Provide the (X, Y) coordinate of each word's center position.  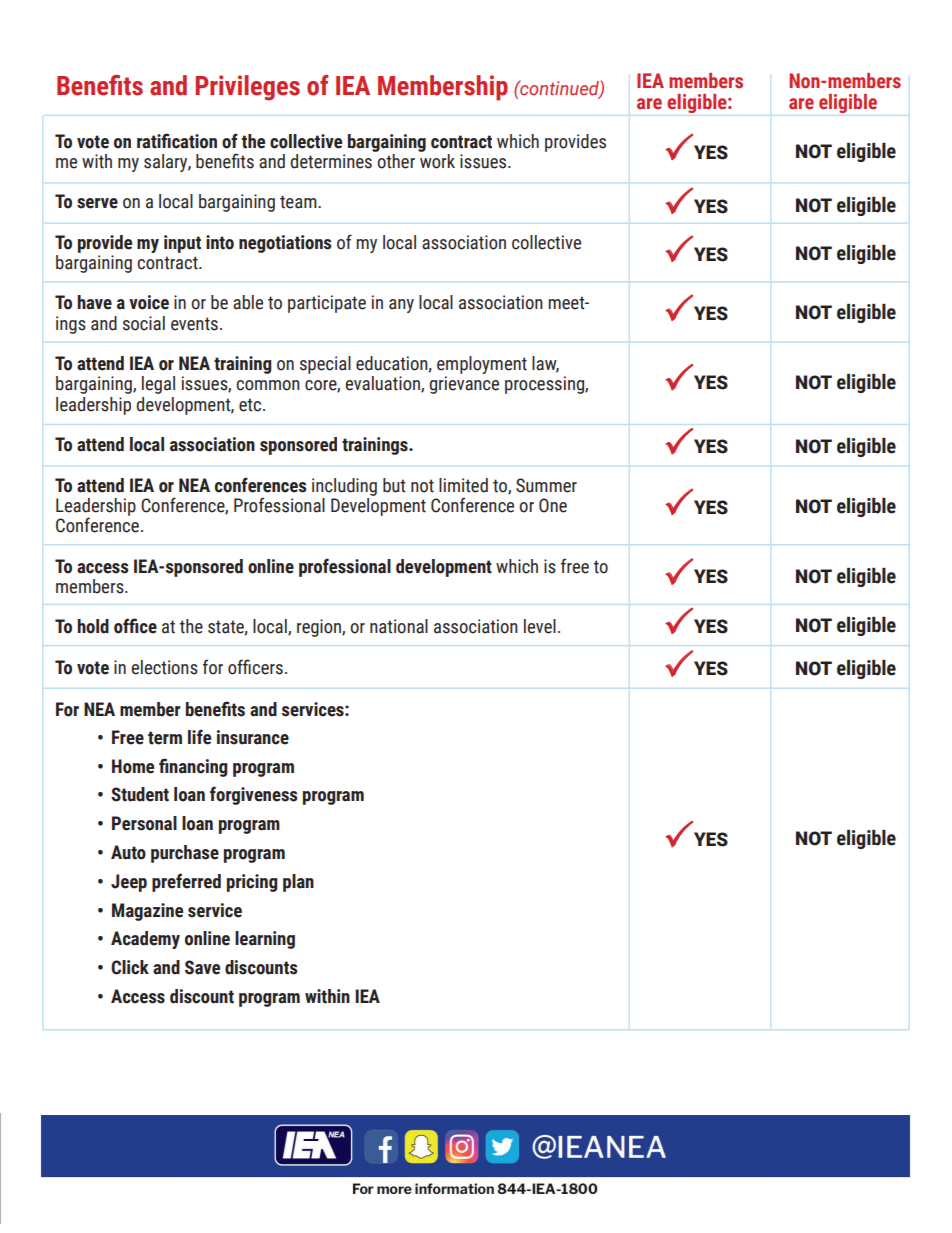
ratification (177, 141)
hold (93, 626)
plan (298, 883)
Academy (145, 940)
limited (463, 485)
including (344, 487)
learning (265, 940)
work (437, 160)
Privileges (247, 88)
